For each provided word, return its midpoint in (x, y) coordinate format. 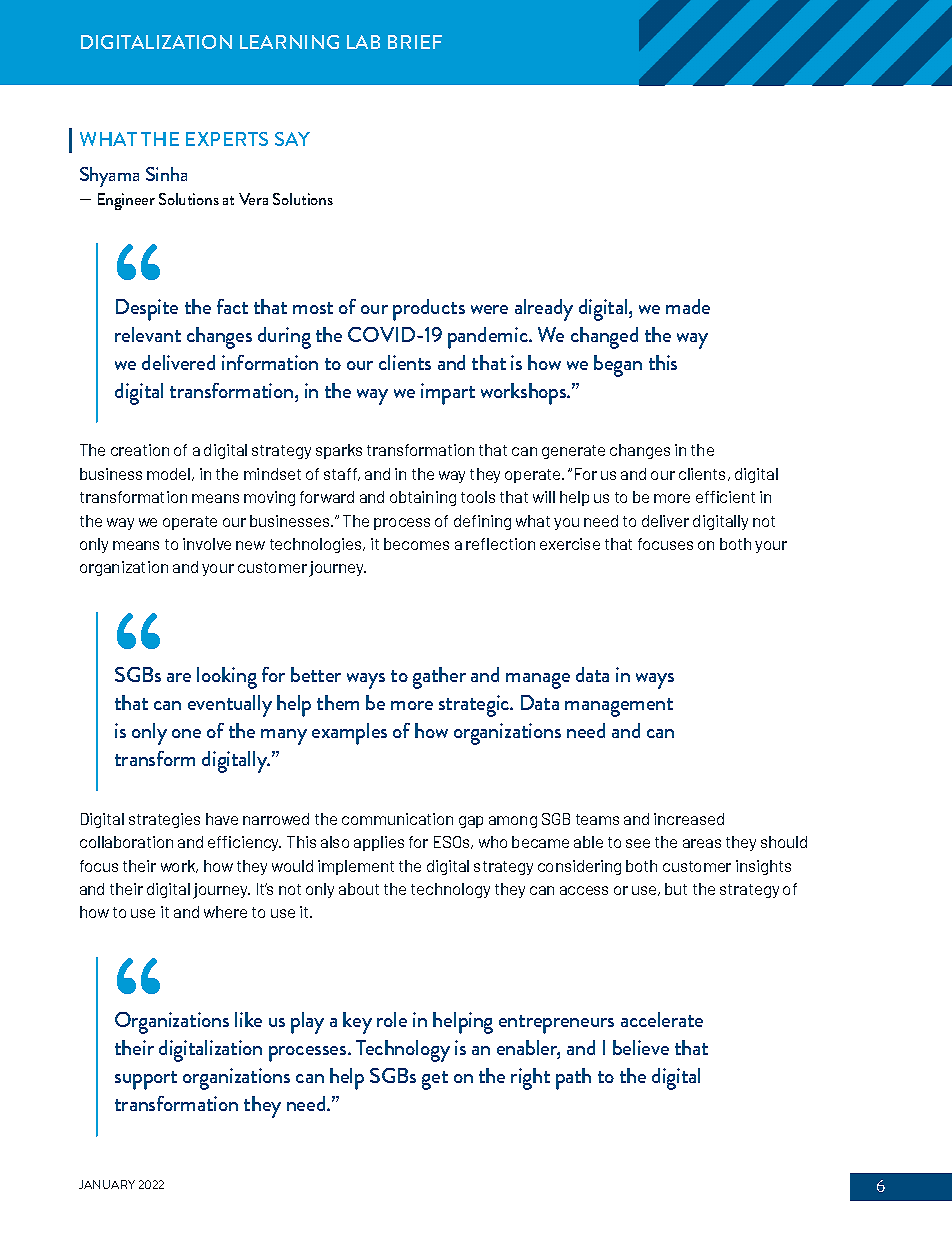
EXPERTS (227, 139)
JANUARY (107, 1184)
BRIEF (415, 42)
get (435, 1080)
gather (439, 678)
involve (207, 544)
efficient (725, 497)
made (688, 306)
